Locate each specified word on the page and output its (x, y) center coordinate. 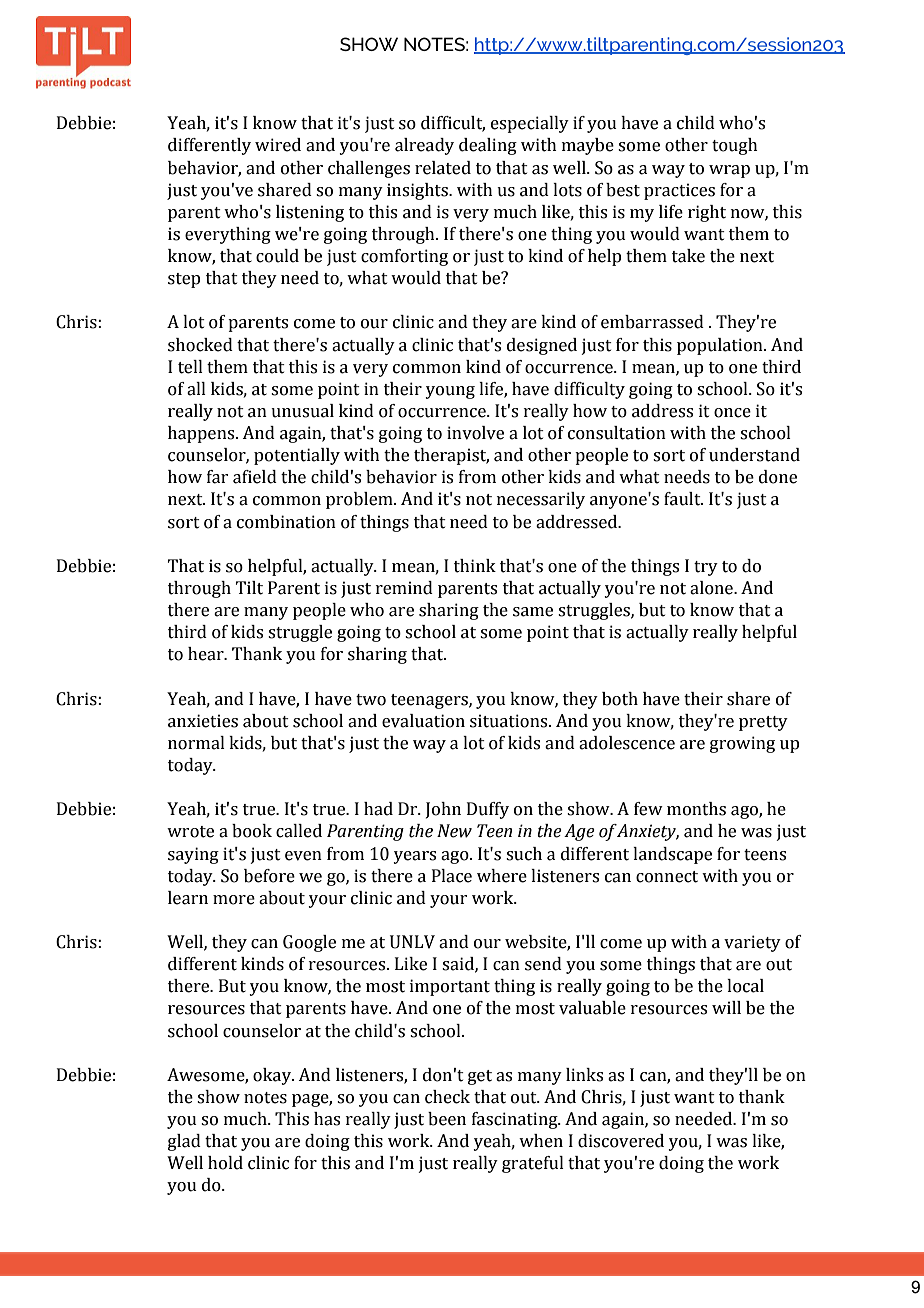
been (447, 1119)
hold (225, 1163)
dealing (488, 146)
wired (278, 145)
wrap (729, 171)
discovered (621, 1141)
